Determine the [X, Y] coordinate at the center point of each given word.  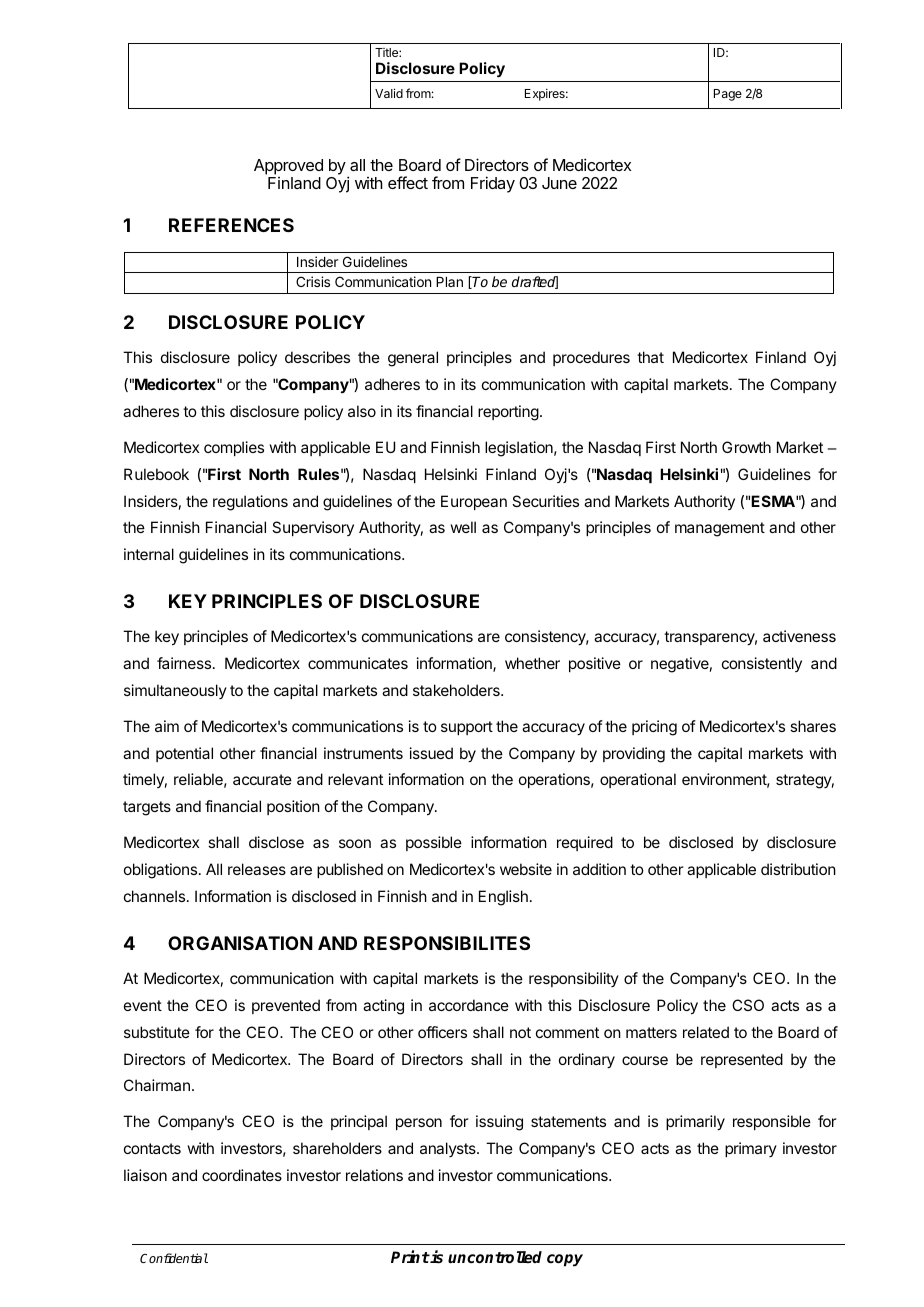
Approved [288, 167]
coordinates [242, 1175]
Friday [493, 184]
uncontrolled [495, 1257]
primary [751, 1149]
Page [728, 95]
